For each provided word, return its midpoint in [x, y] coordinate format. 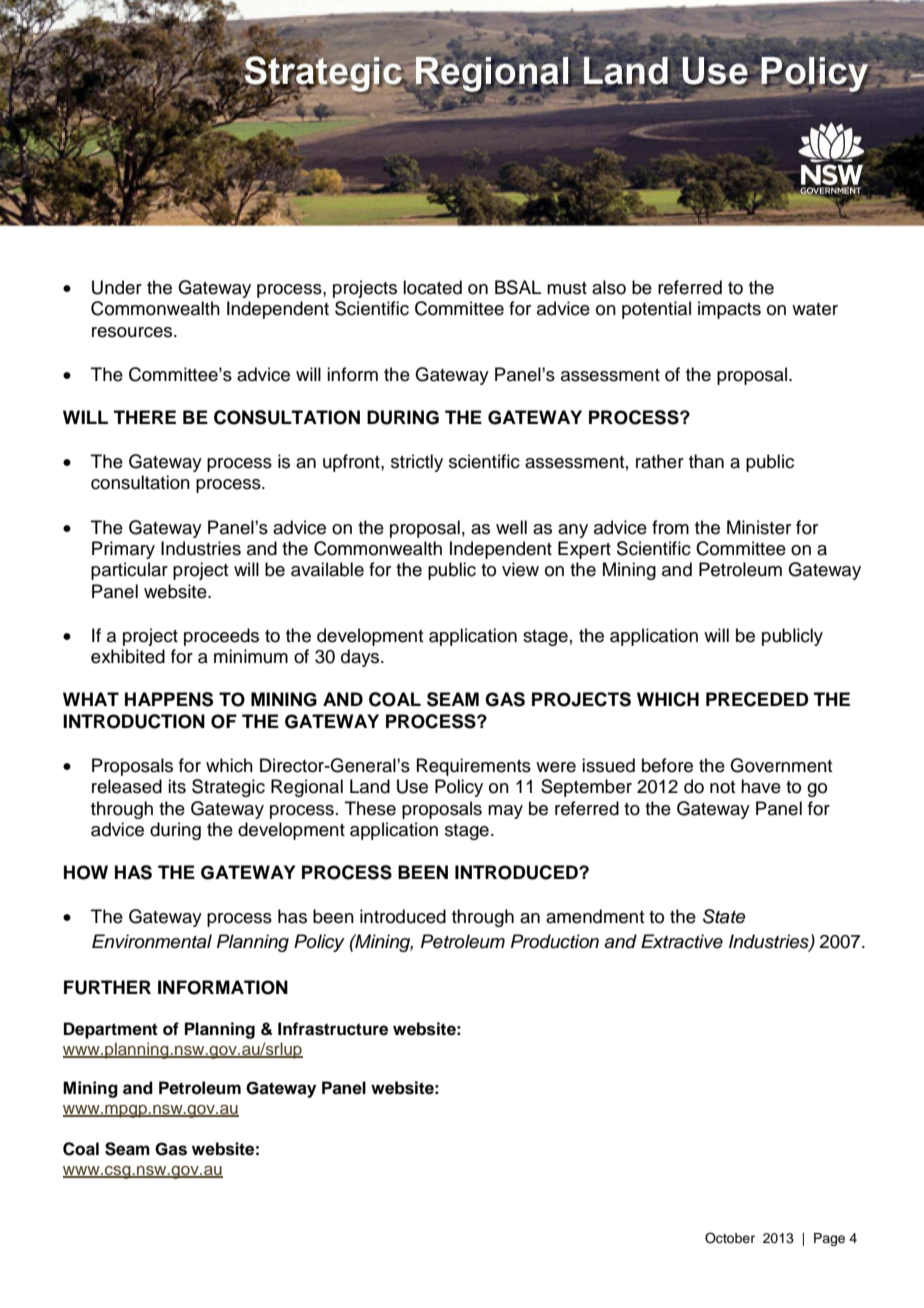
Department [111, 1030]
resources [133, 332]
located [432, 287]
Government [781, 765]
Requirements [474, 767]
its [177, 786]
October [730, 1238]
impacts [729, 310]
